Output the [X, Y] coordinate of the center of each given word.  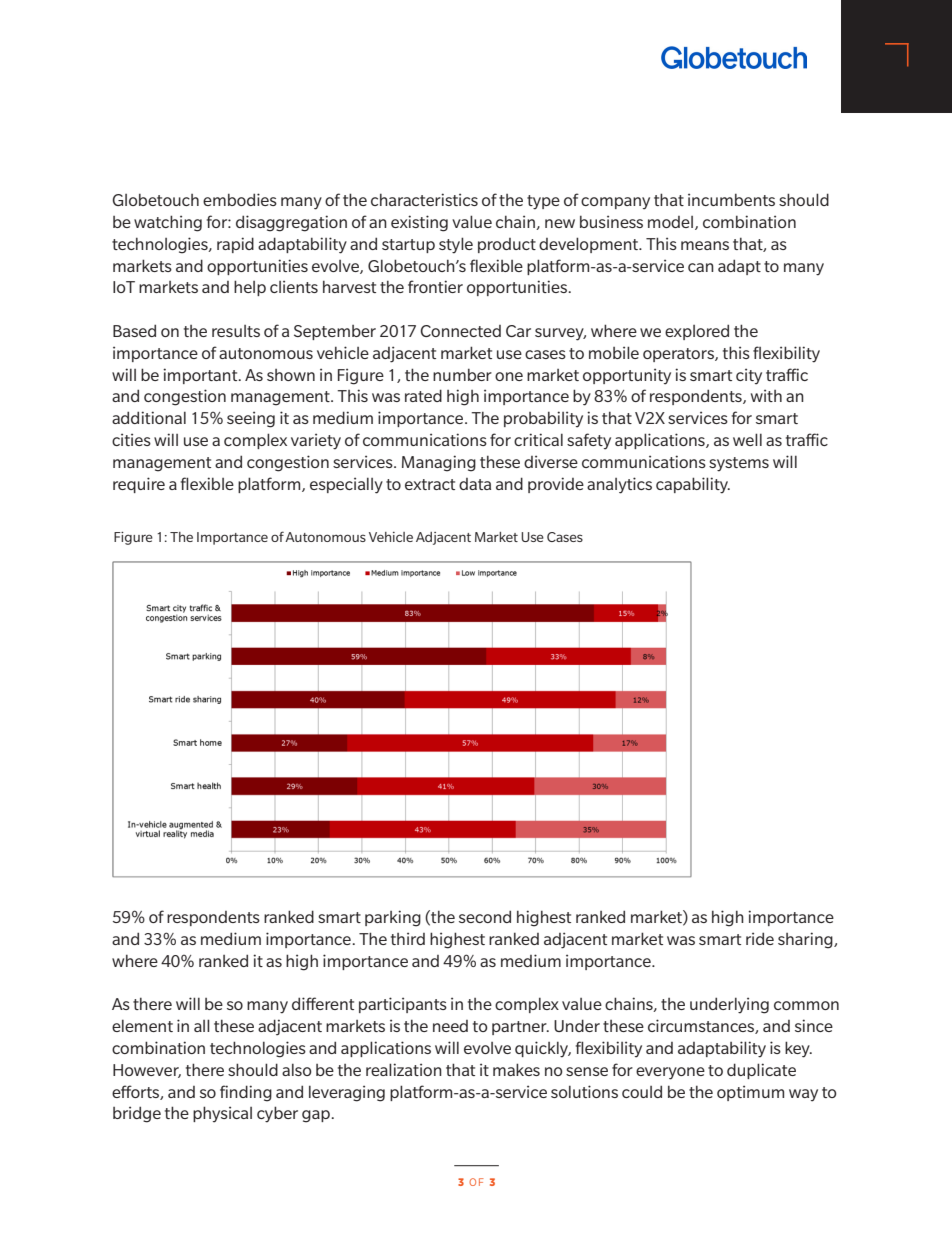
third [408, 938]
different [323, 1003]
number [462, 374]
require [139, 485]
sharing [806, 940]
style [456, 245]
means [705, 245]
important [201, 376]
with [766, 395]
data [475, 484]
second [485, 916]
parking [393, 918]
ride [760, 938]
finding [246, 1093]
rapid [235, 245]
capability [693, 485]
